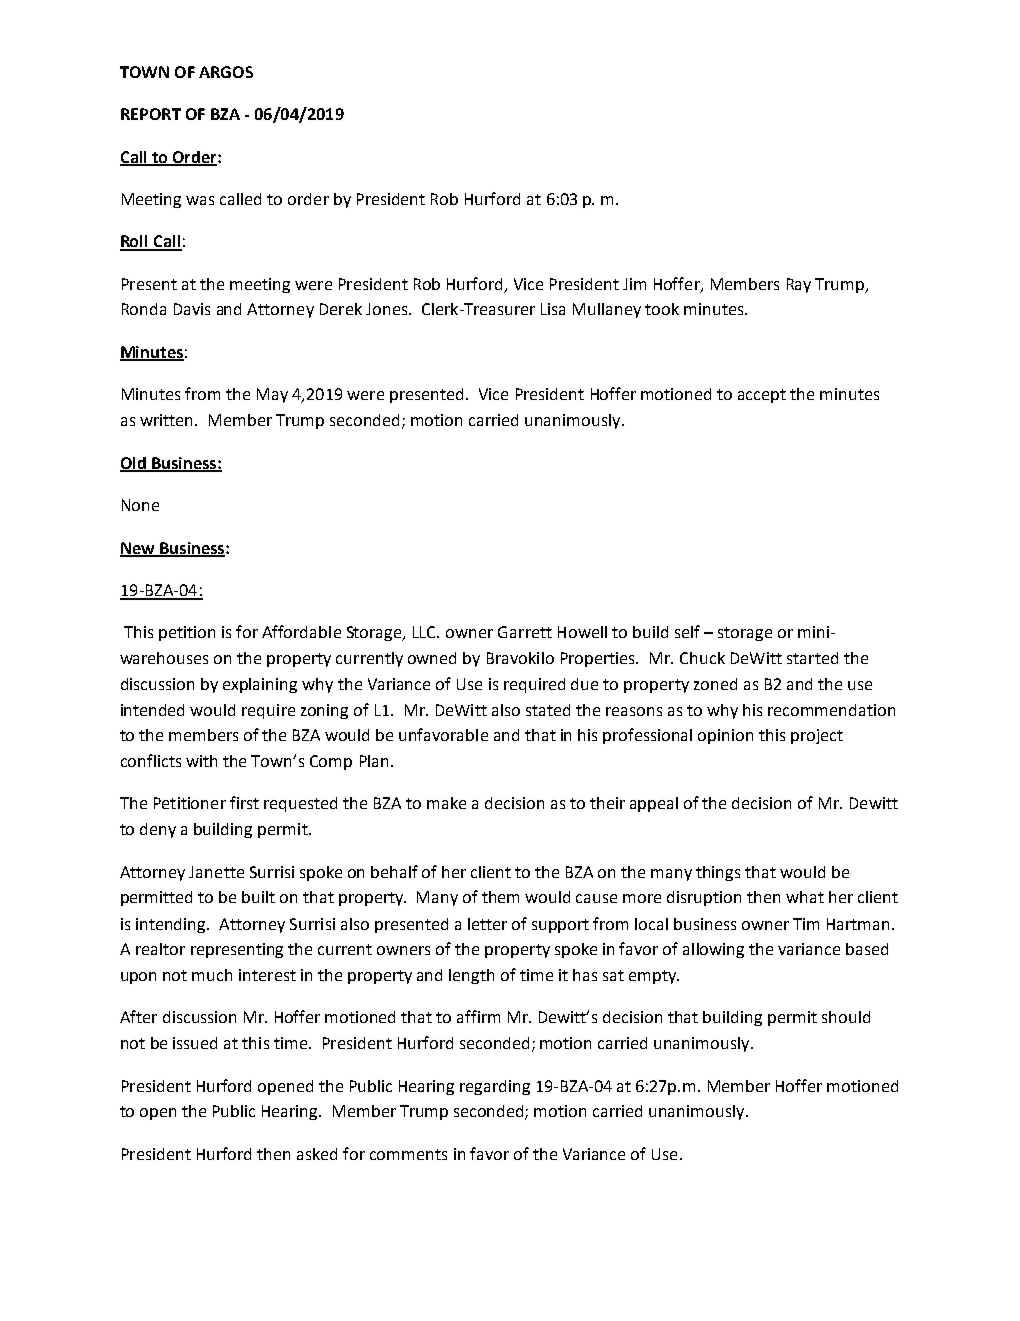 The image size is (1020, 1321). What do you see at coordinates (226, 72) in the screenshot?
I see `ARGOS` at bounding box center [226, 72].
